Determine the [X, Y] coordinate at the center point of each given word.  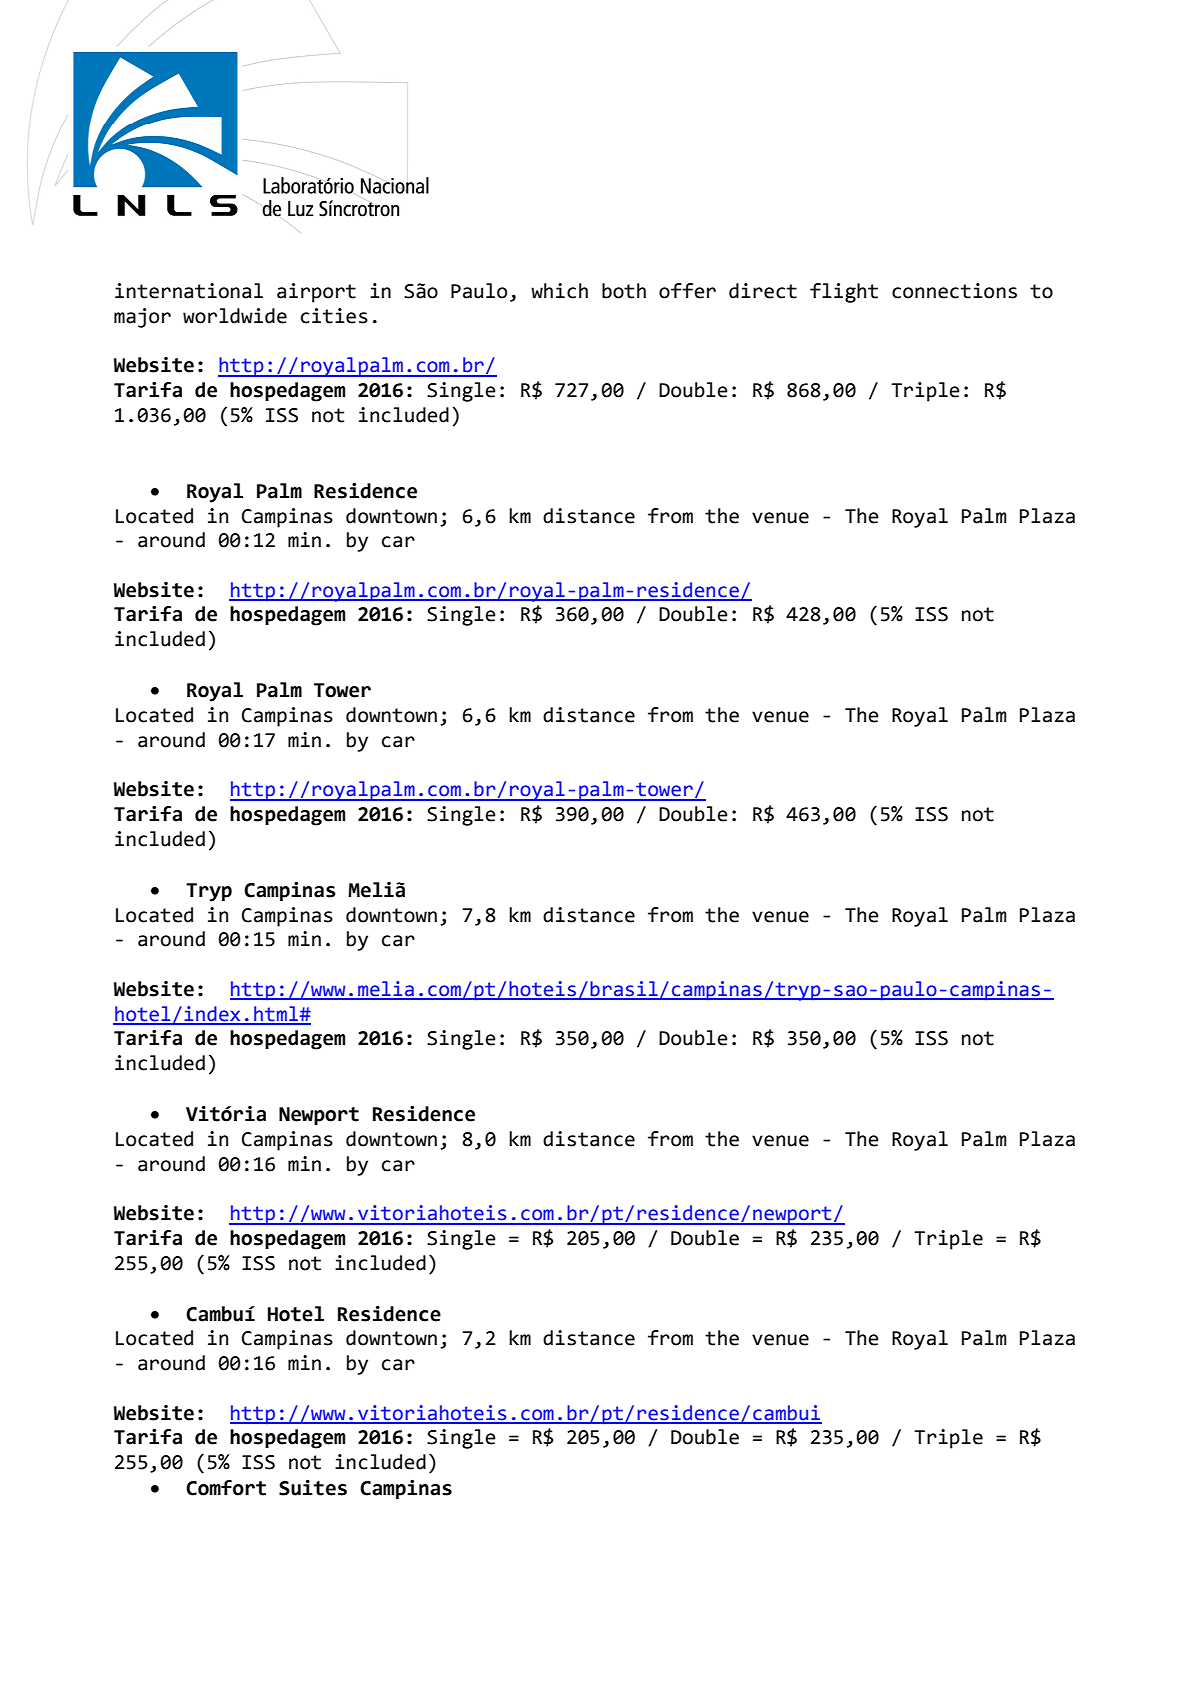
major [142, 318]
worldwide [235, 316]
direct [763, 291]
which [559, 291]
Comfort [226, 1488]
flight [844, 293]
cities [334, 316]
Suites [313, 1487]
